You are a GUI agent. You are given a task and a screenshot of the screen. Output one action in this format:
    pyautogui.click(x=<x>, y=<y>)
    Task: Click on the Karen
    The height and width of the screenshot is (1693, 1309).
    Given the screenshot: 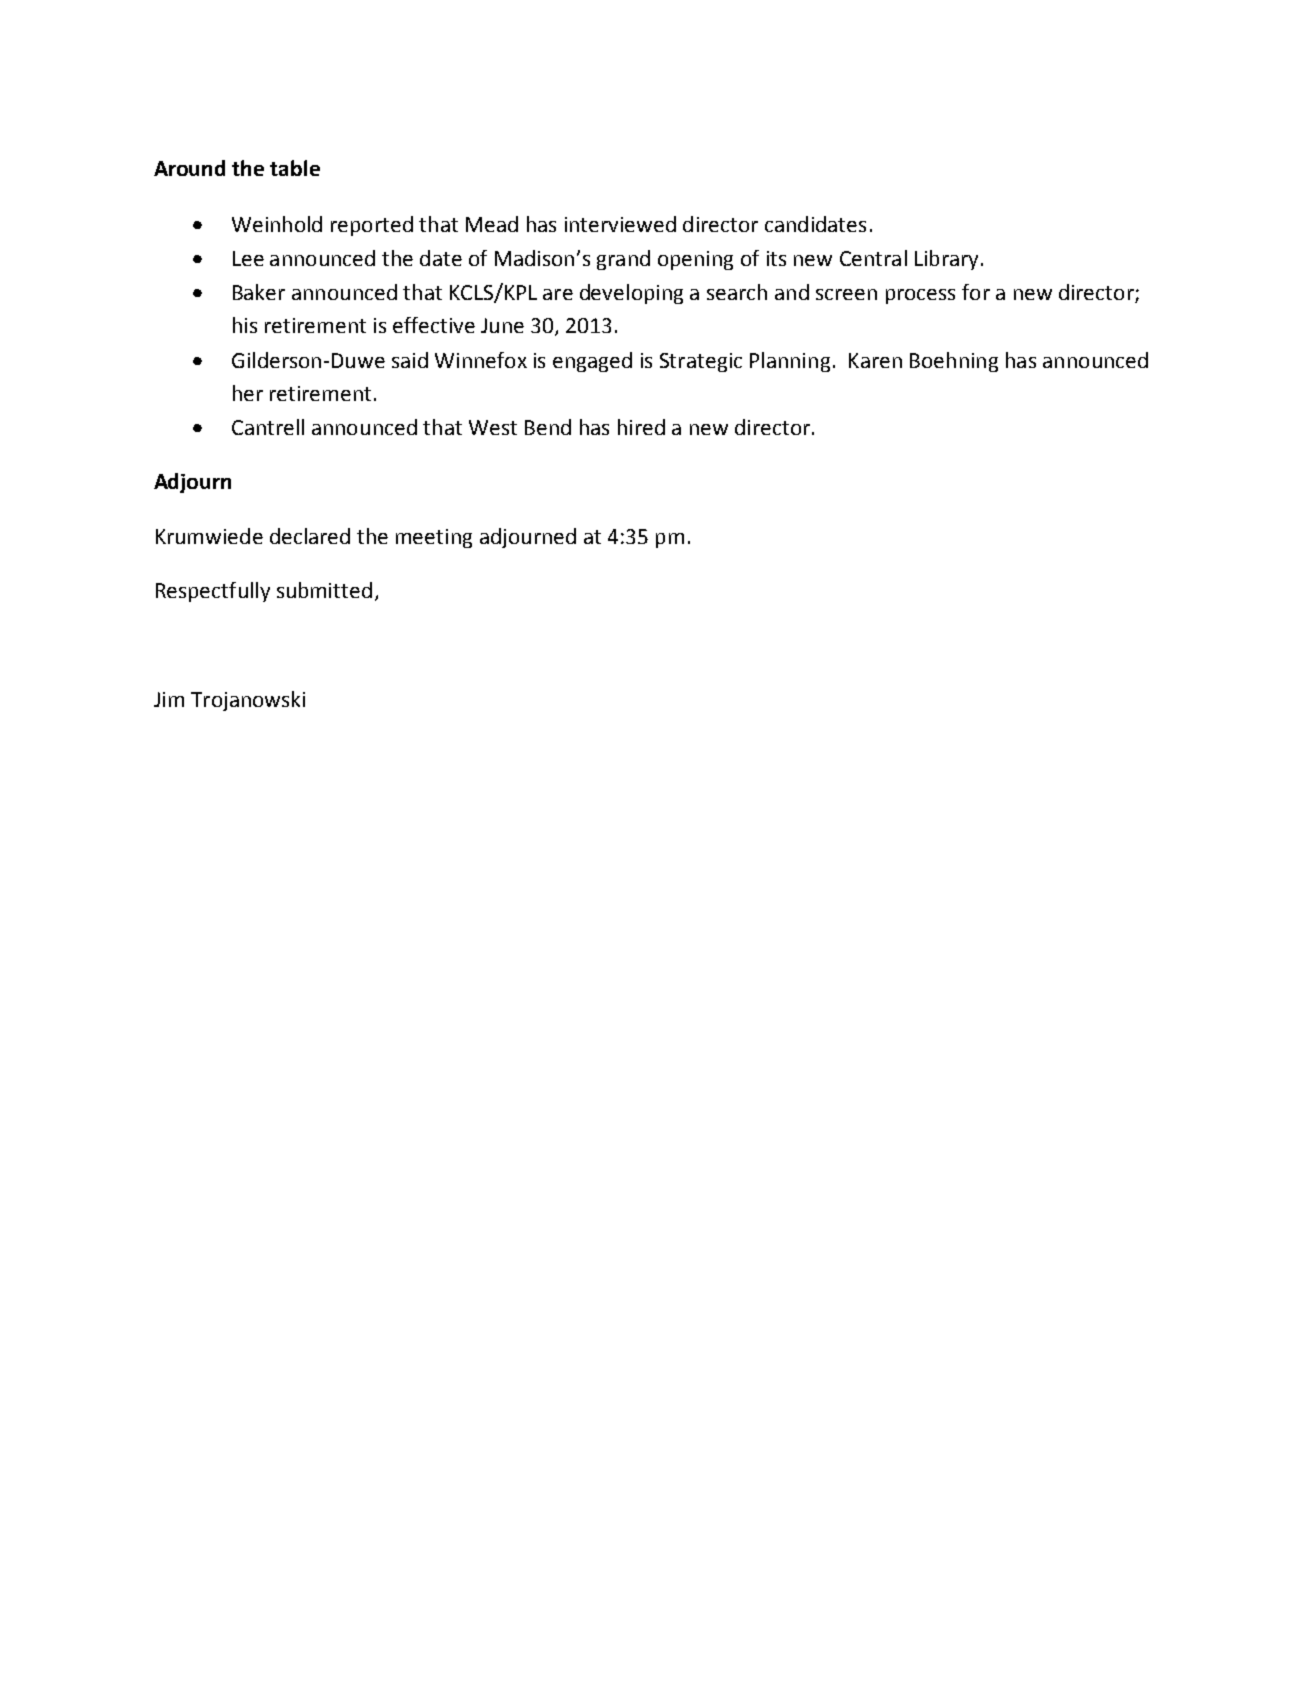 What is the action you would take?
    pyautogui.click(x=875, y=360)
